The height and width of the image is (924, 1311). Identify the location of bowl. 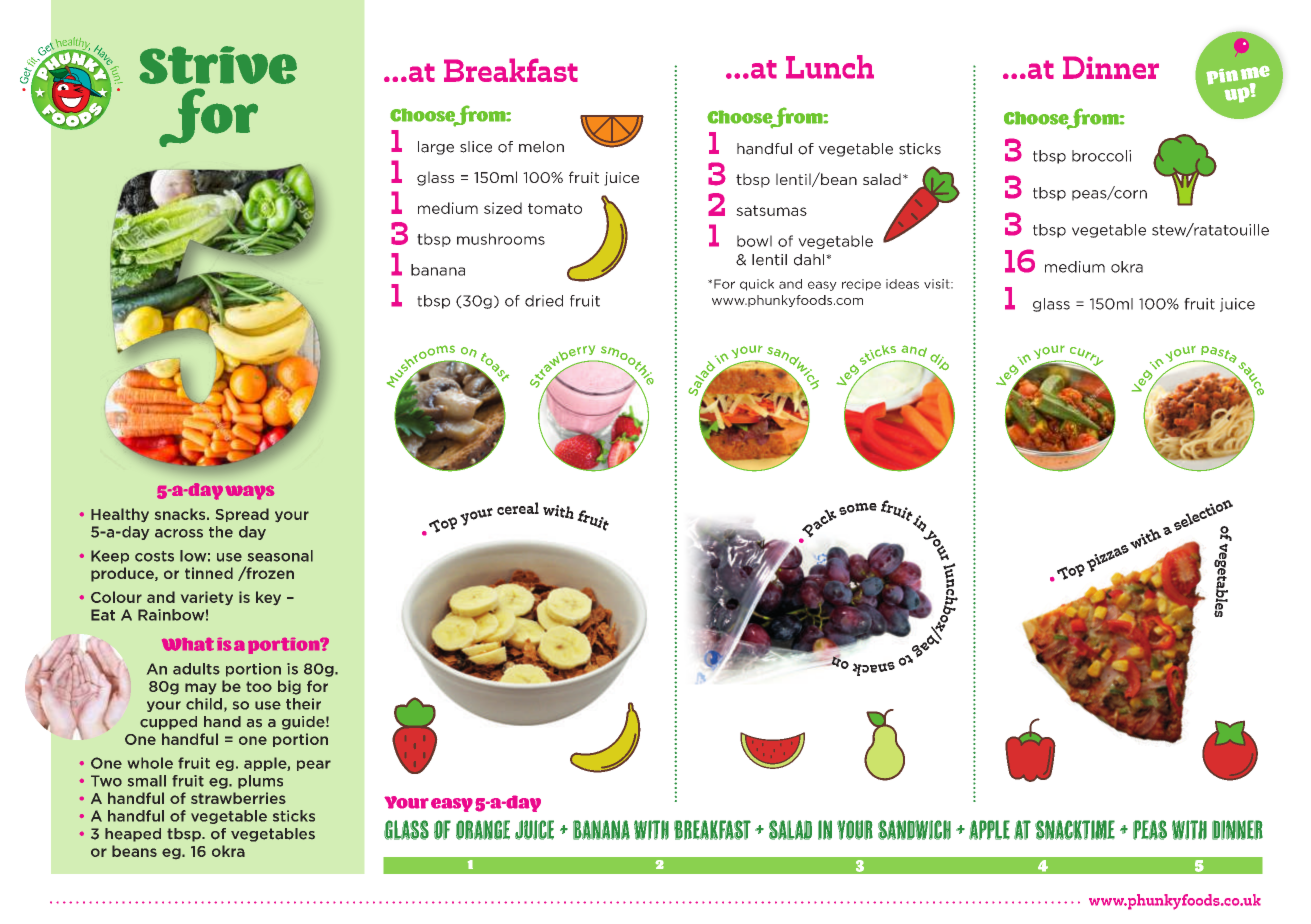
(754, 241).
